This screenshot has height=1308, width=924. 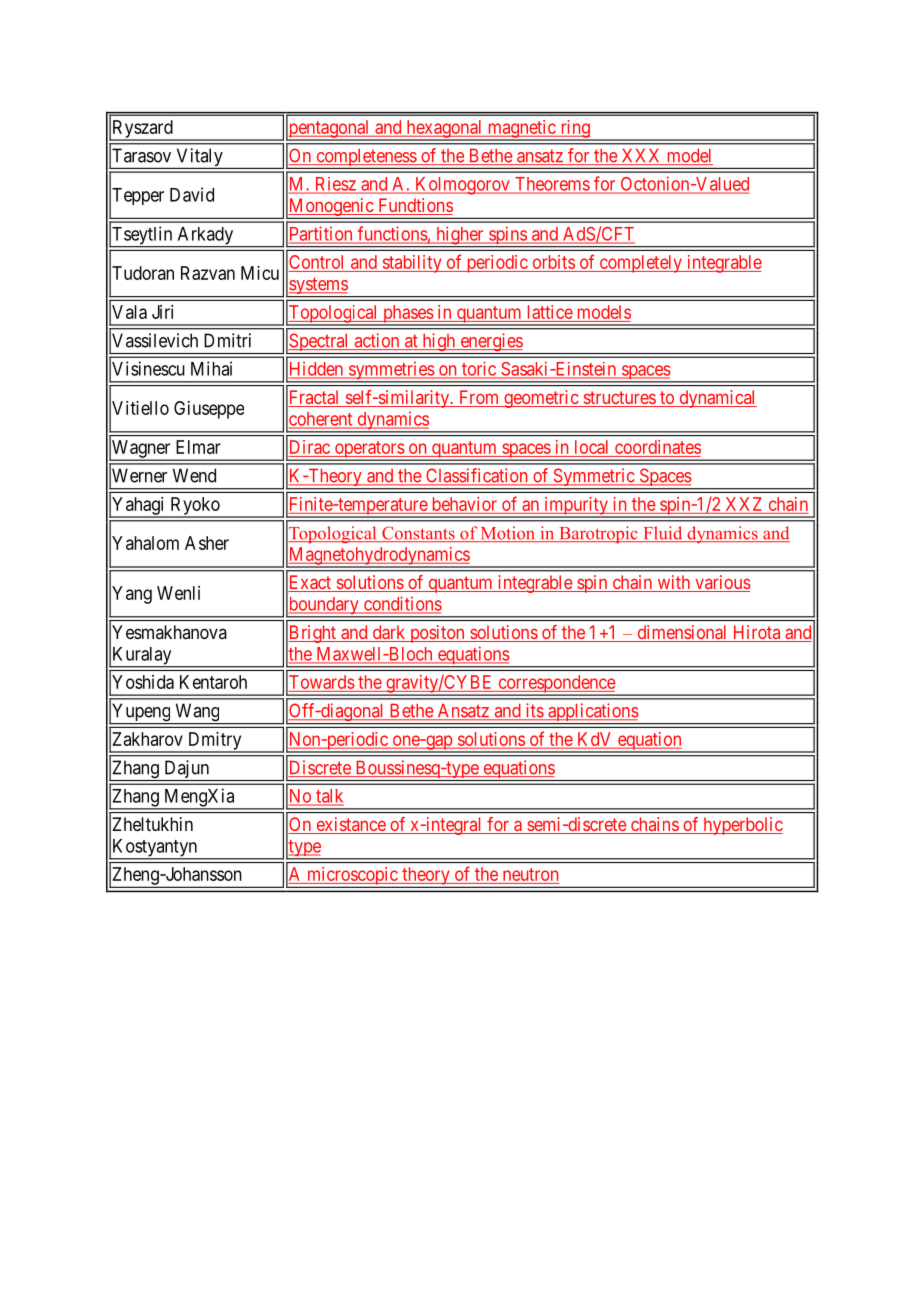 What do you see at coordinates (437, 634) in the screenshot?
I see `positon` at bounding box center [437, 634].
